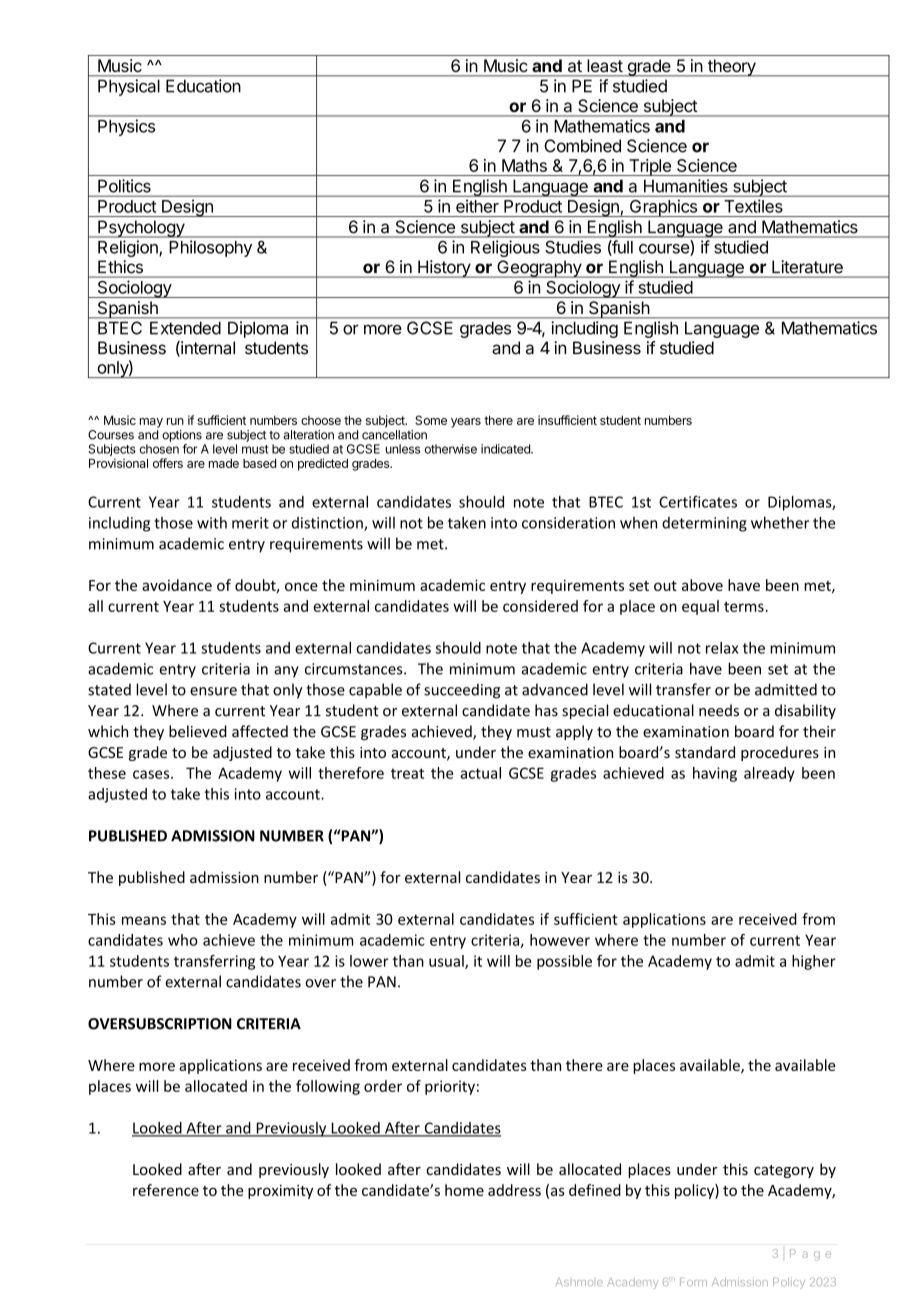 The image size is (924, 1308). I want to click on reference, so click(166, 1190).
